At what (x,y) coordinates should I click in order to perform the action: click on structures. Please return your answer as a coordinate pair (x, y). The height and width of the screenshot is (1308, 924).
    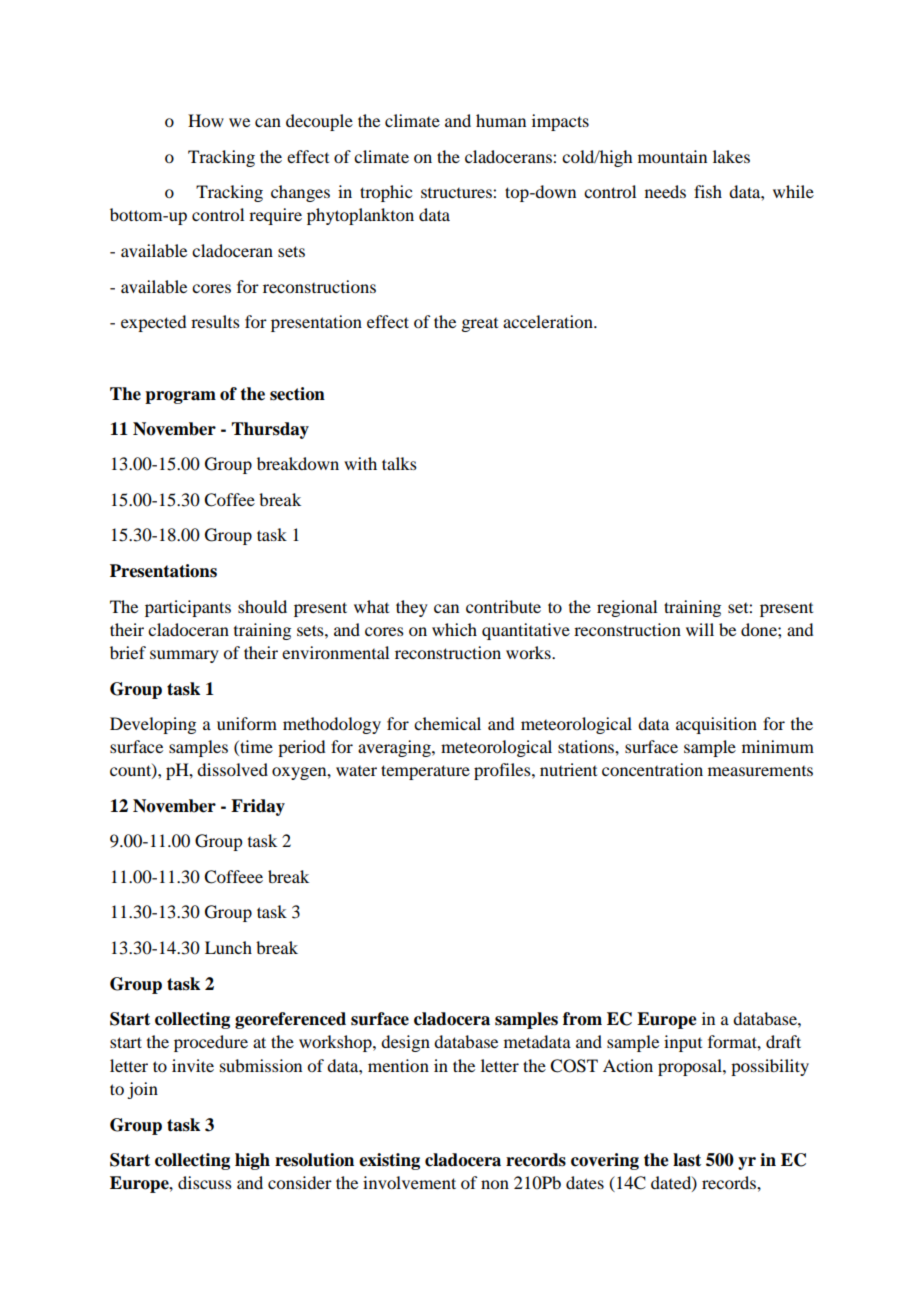
    Looking at the image, I should click on (457, 193).
